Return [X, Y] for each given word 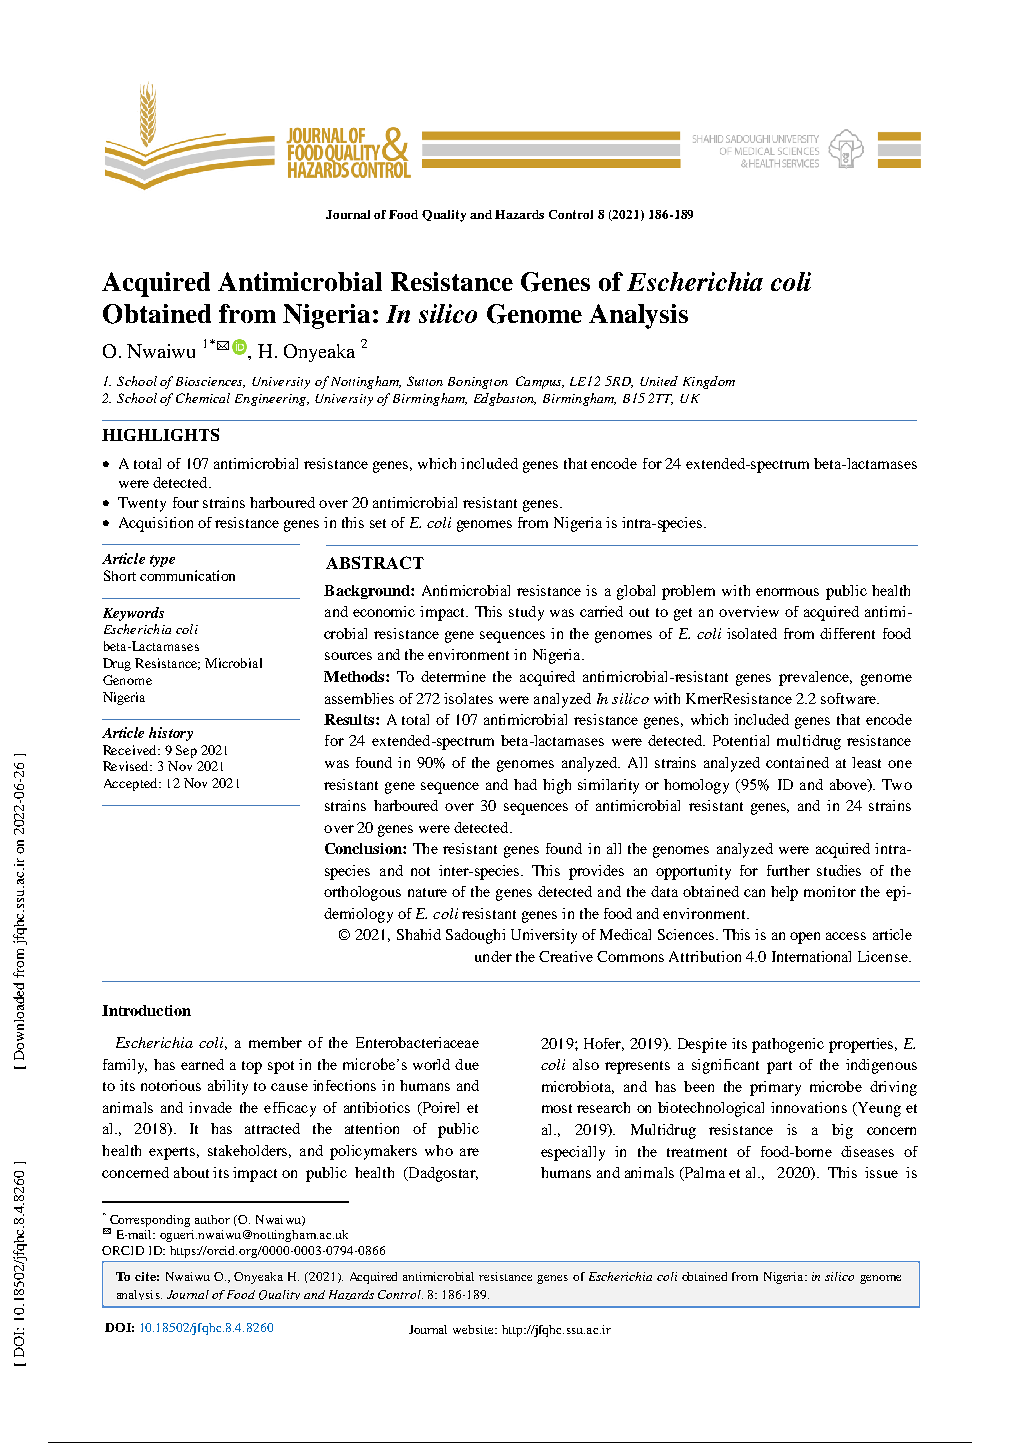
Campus [540, 382]
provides [596, 872]
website [475, 1329]
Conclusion [364, 848]
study [526, 613]
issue [881, 1172]
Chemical [203, 398]
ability [228, 1087]
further [788, 870]
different [847, 633]
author [212, 1219]
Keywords [133, 614]
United [659, 381]
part [779, 1067]
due [467, 1064]
